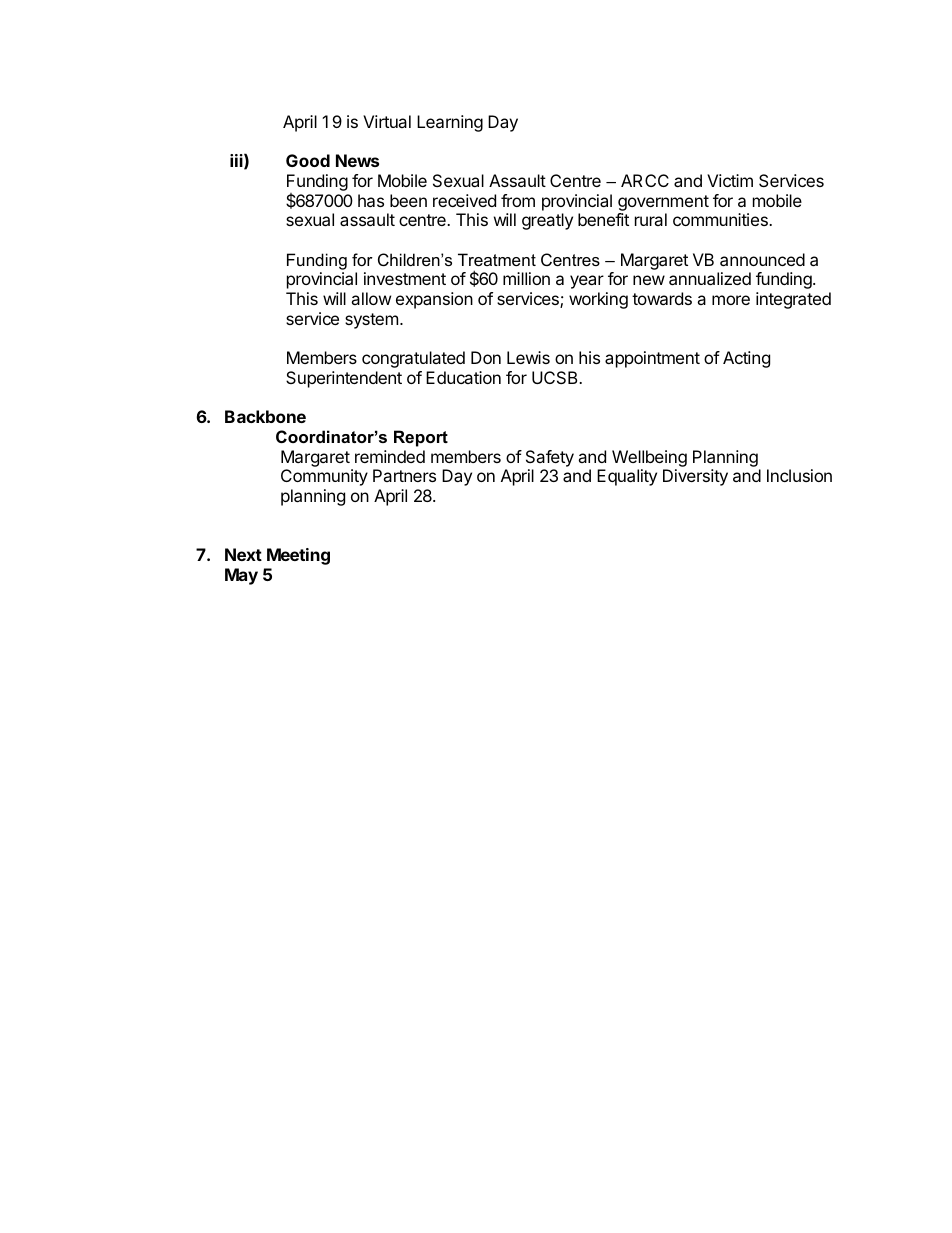  I want to click on Superintendent, so click(344, 379).
